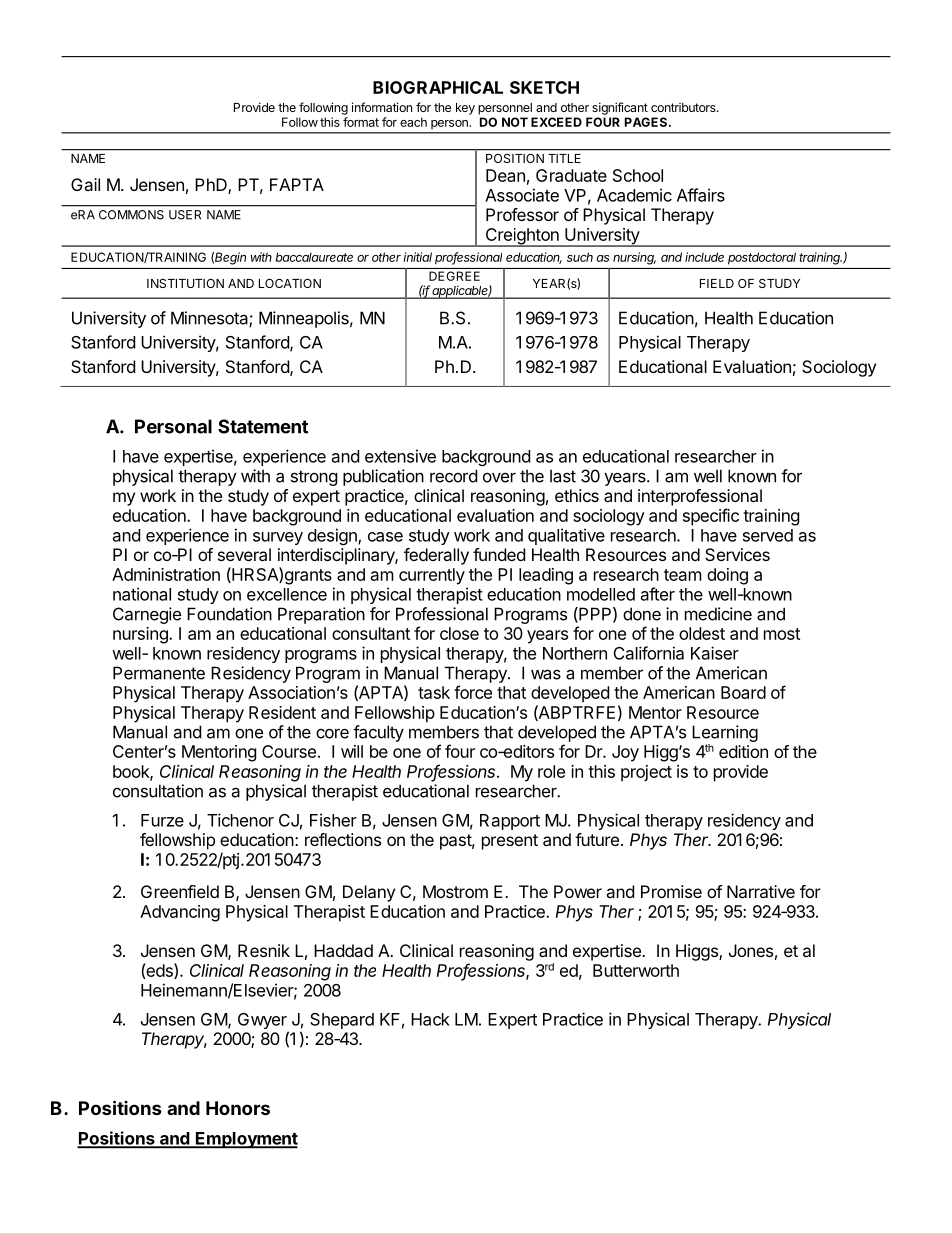  Describe the element at coordinates (684, 107) in the screenshot. I see `contributors` at that location.
